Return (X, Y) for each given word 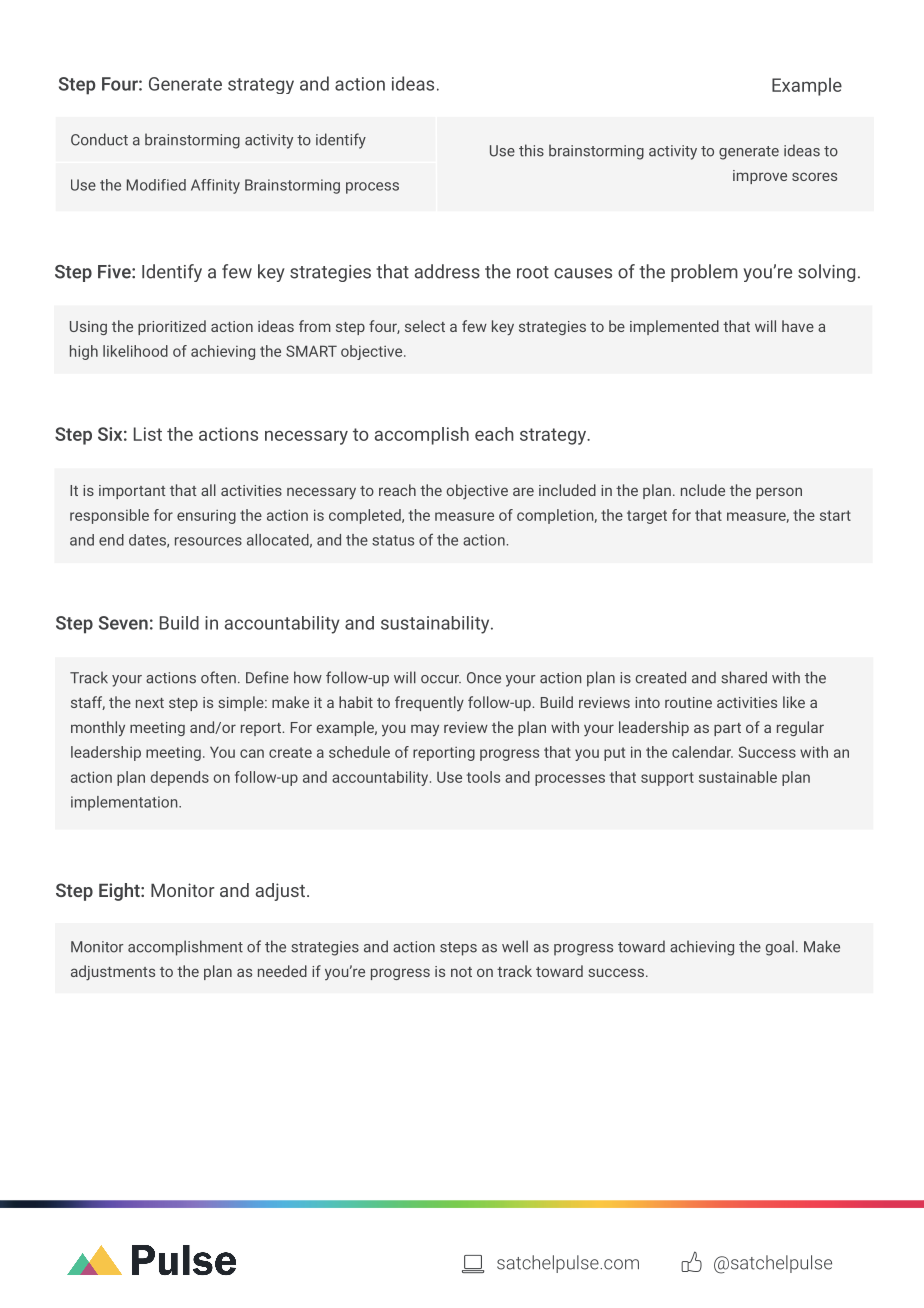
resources (208, 541)
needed (282, 971)
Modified (156, 185)
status (393, 540)
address (447, 271)
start (835, 515)
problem (704, 273)
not (461, 972)
